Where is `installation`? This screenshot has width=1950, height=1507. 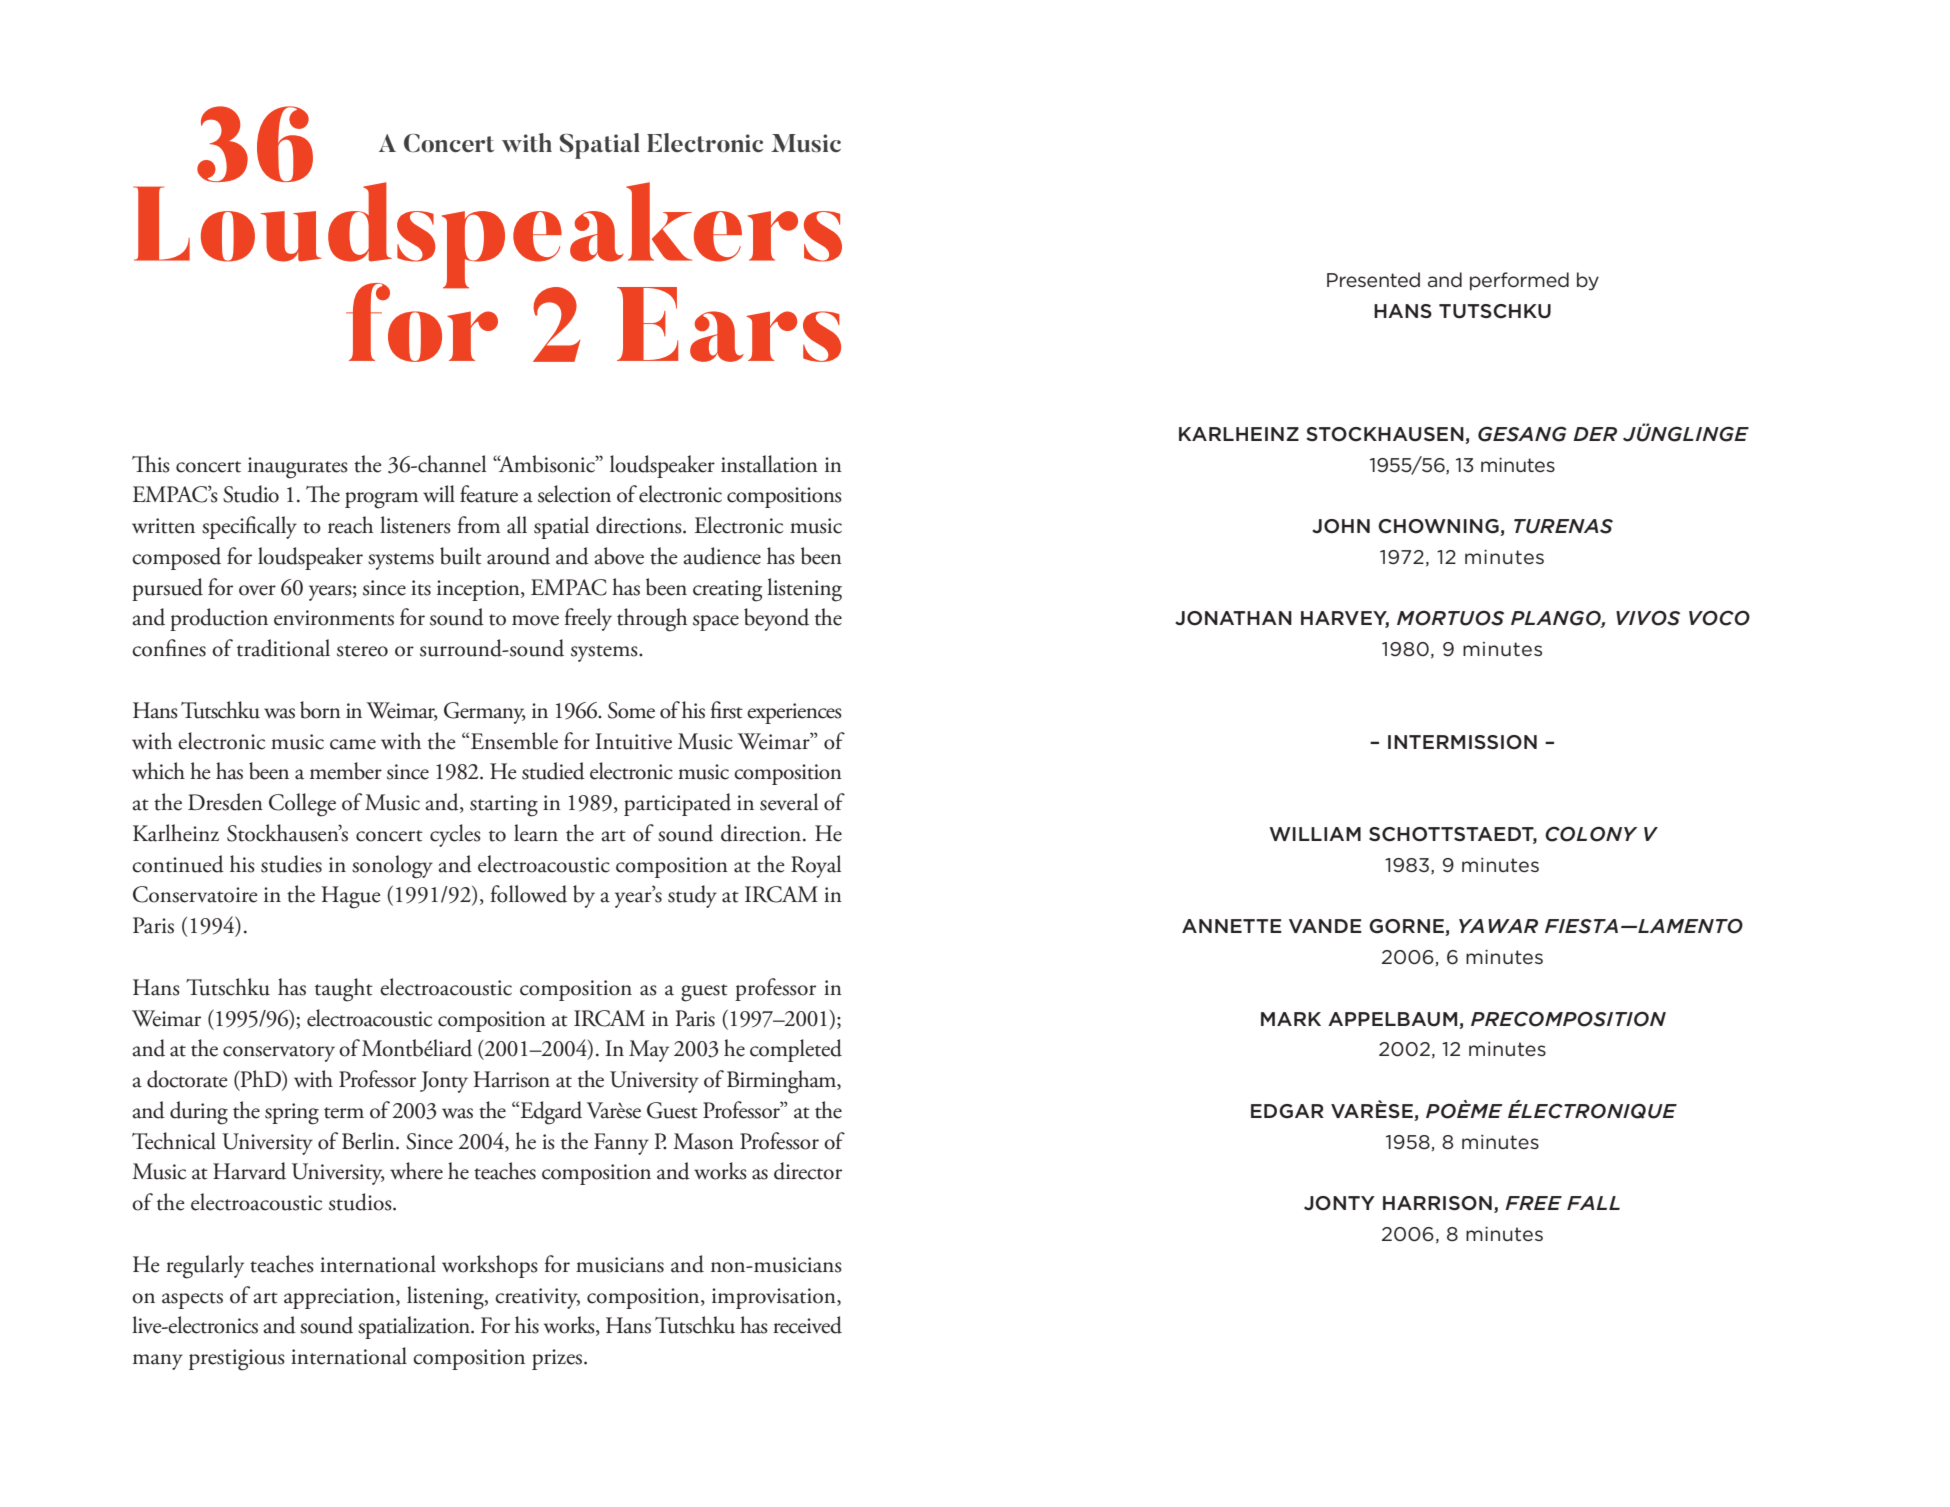 installation is located at coordinates (769, 464).
